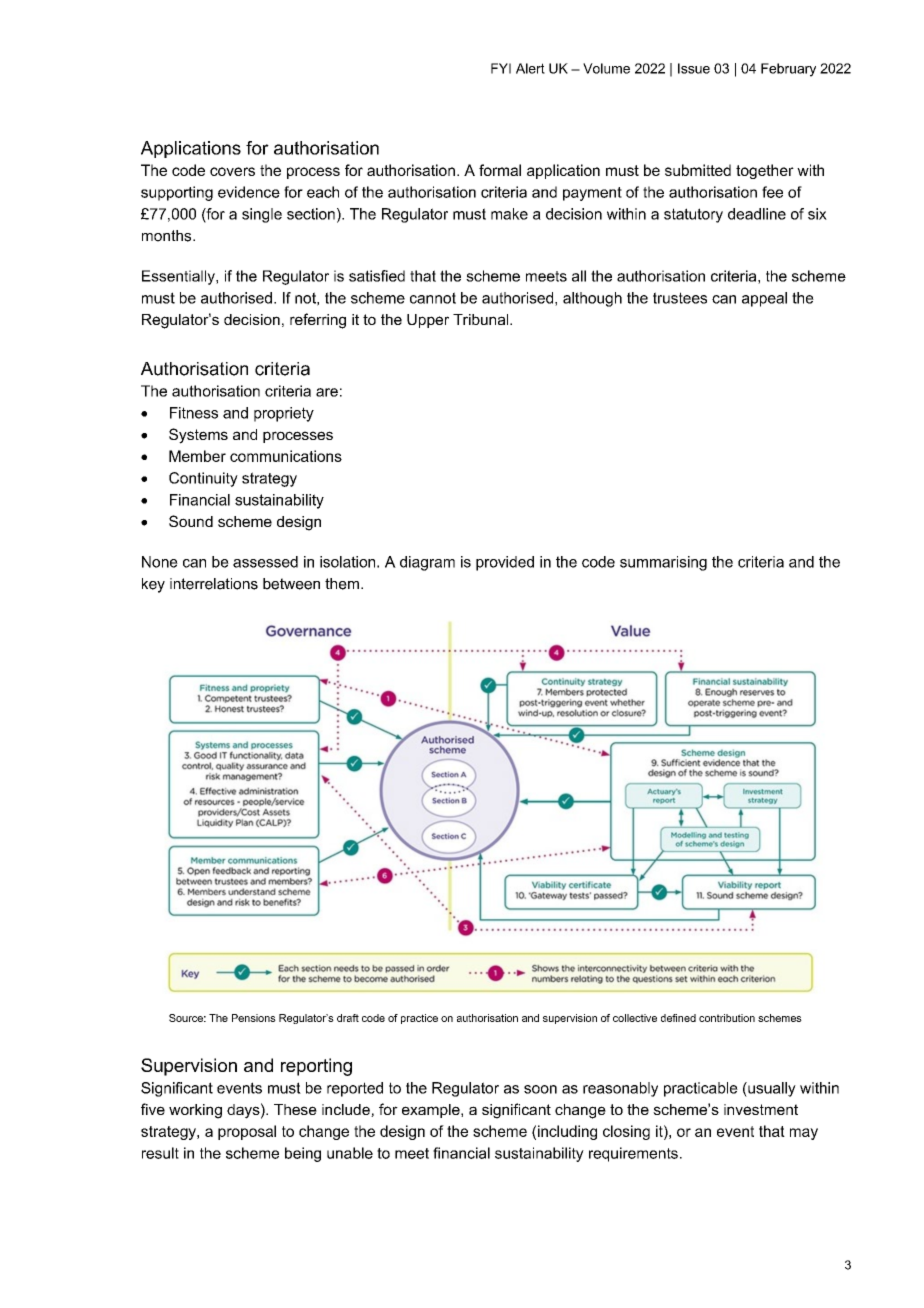  I want to click on Issue, so click(694, 68).
